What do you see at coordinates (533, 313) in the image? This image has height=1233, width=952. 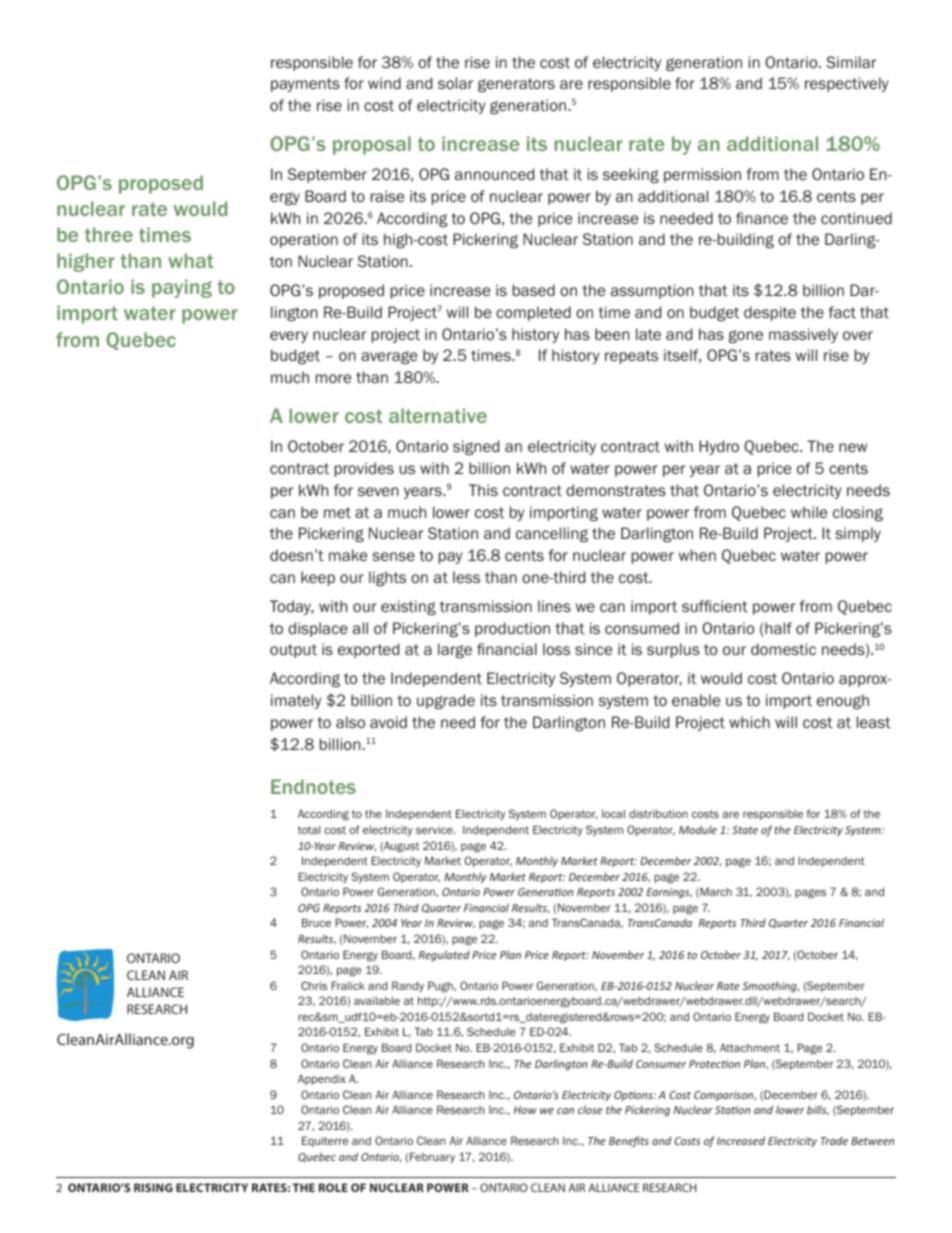 I see `completed` at bounding box center [533, 313].
